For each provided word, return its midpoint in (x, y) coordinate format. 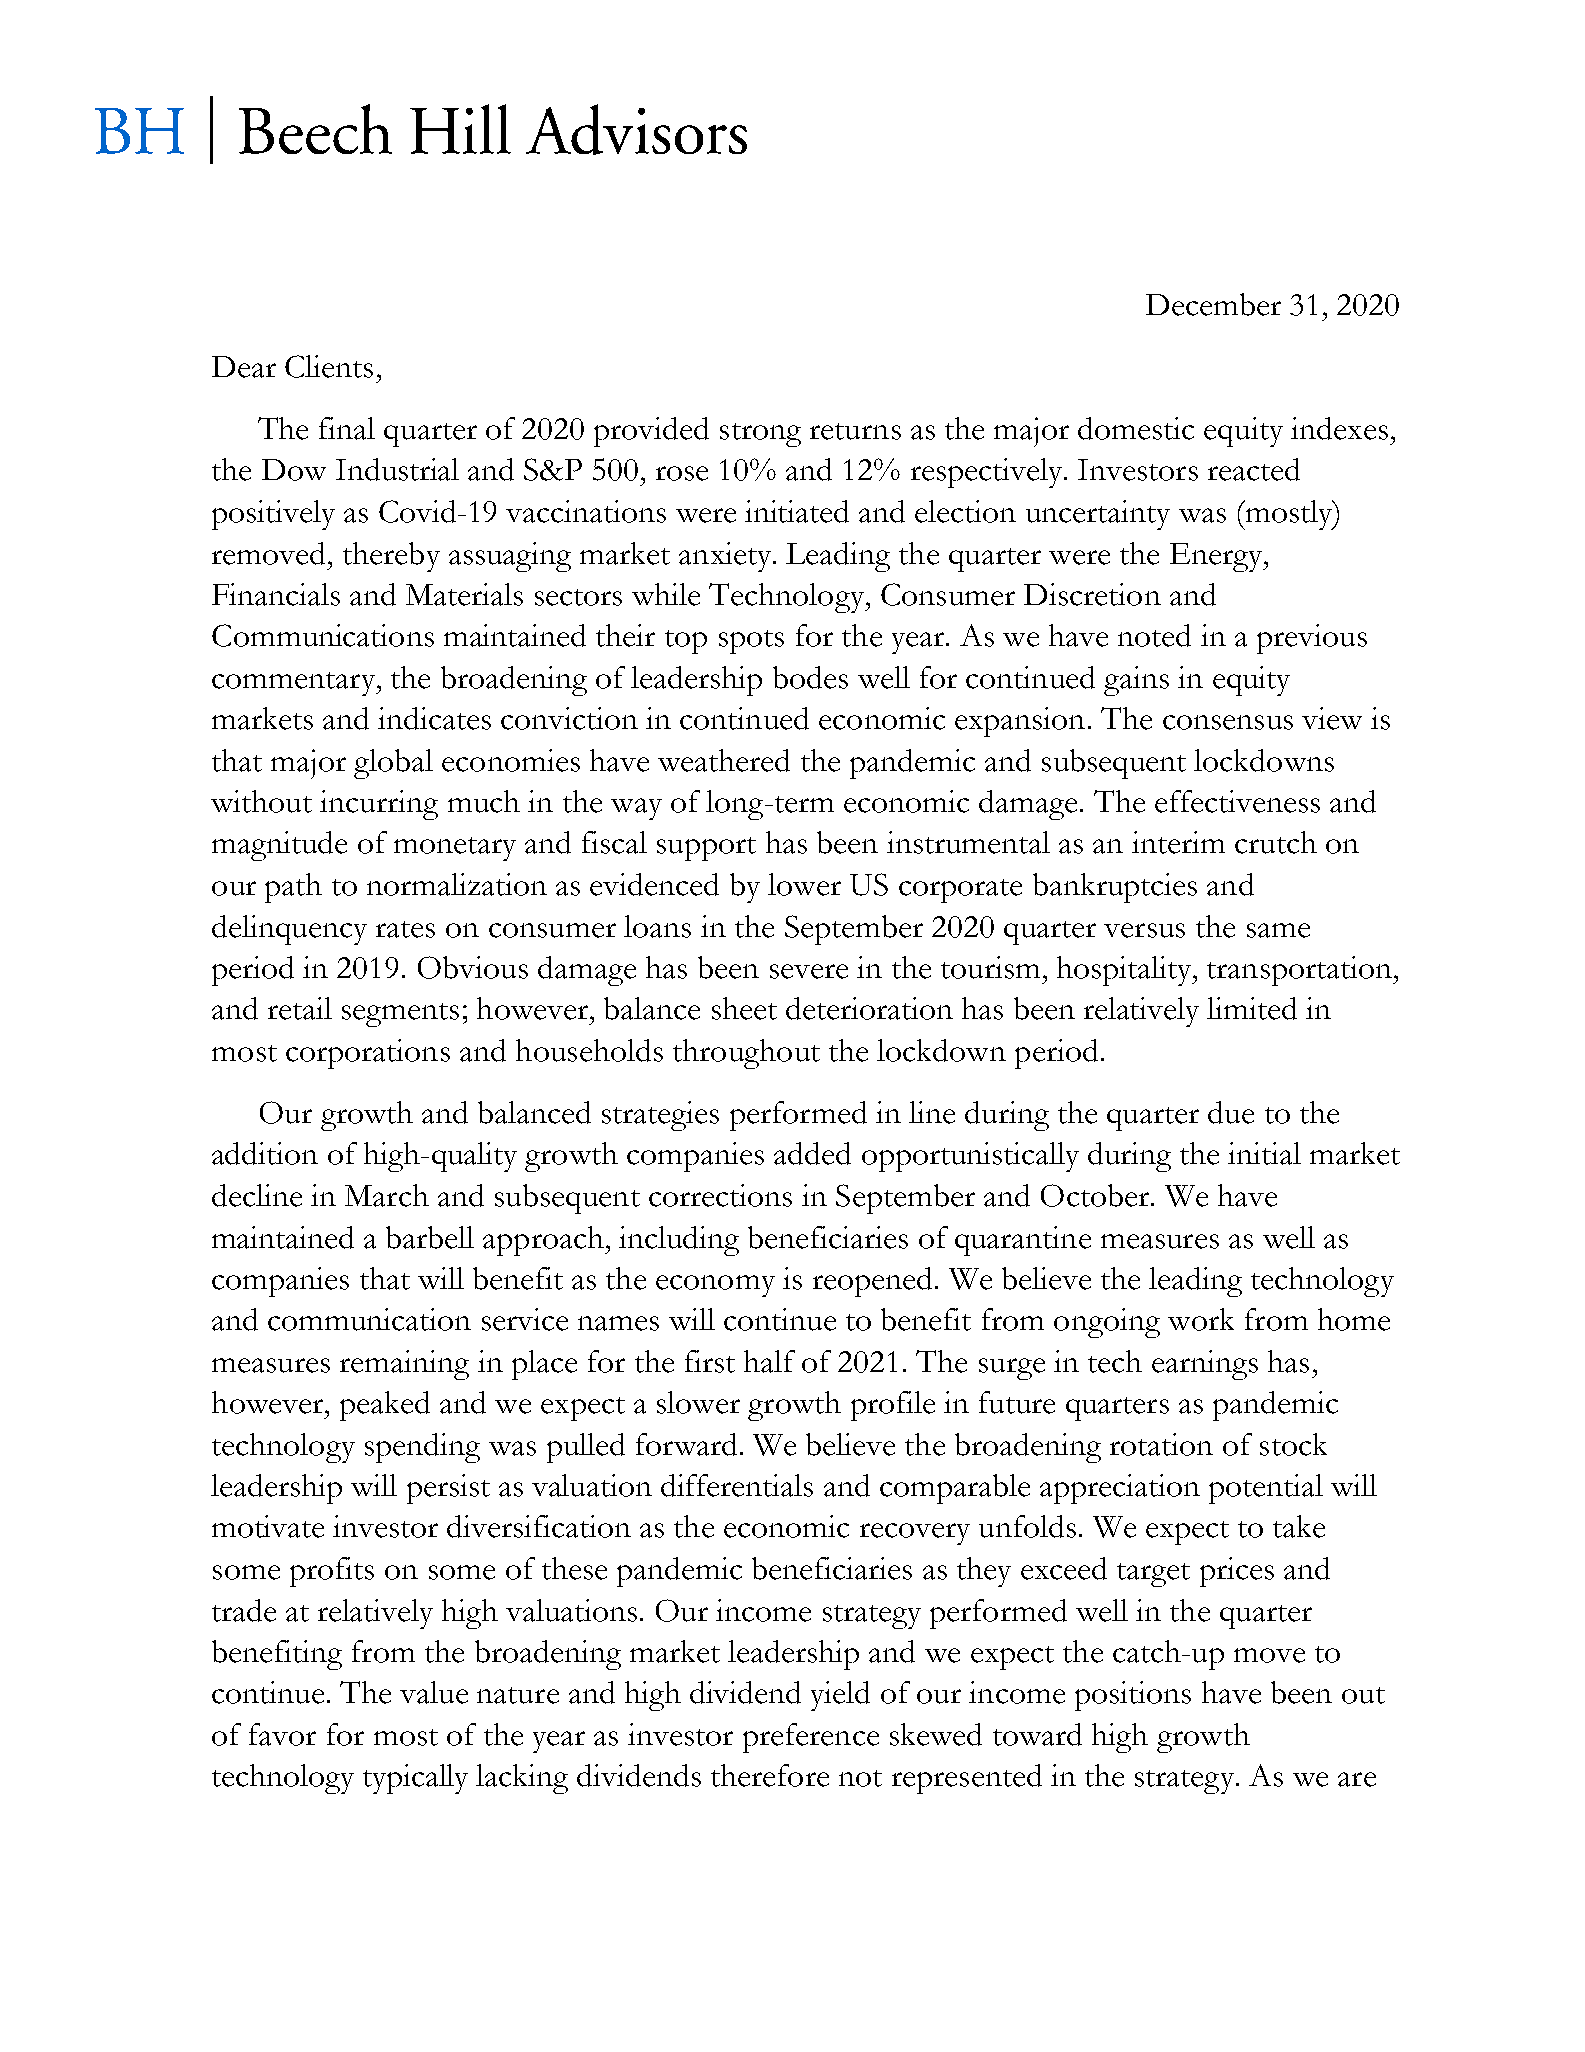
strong (760, 435)
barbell (430, 1237)
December (1213, 304)
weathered (724, 760)
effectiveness (1237, 801)
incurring (379, 805)
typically (415, 1779)
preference (811, 1738)
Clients (329, 366)
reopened (872, 1282)
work (1201, 1319)
